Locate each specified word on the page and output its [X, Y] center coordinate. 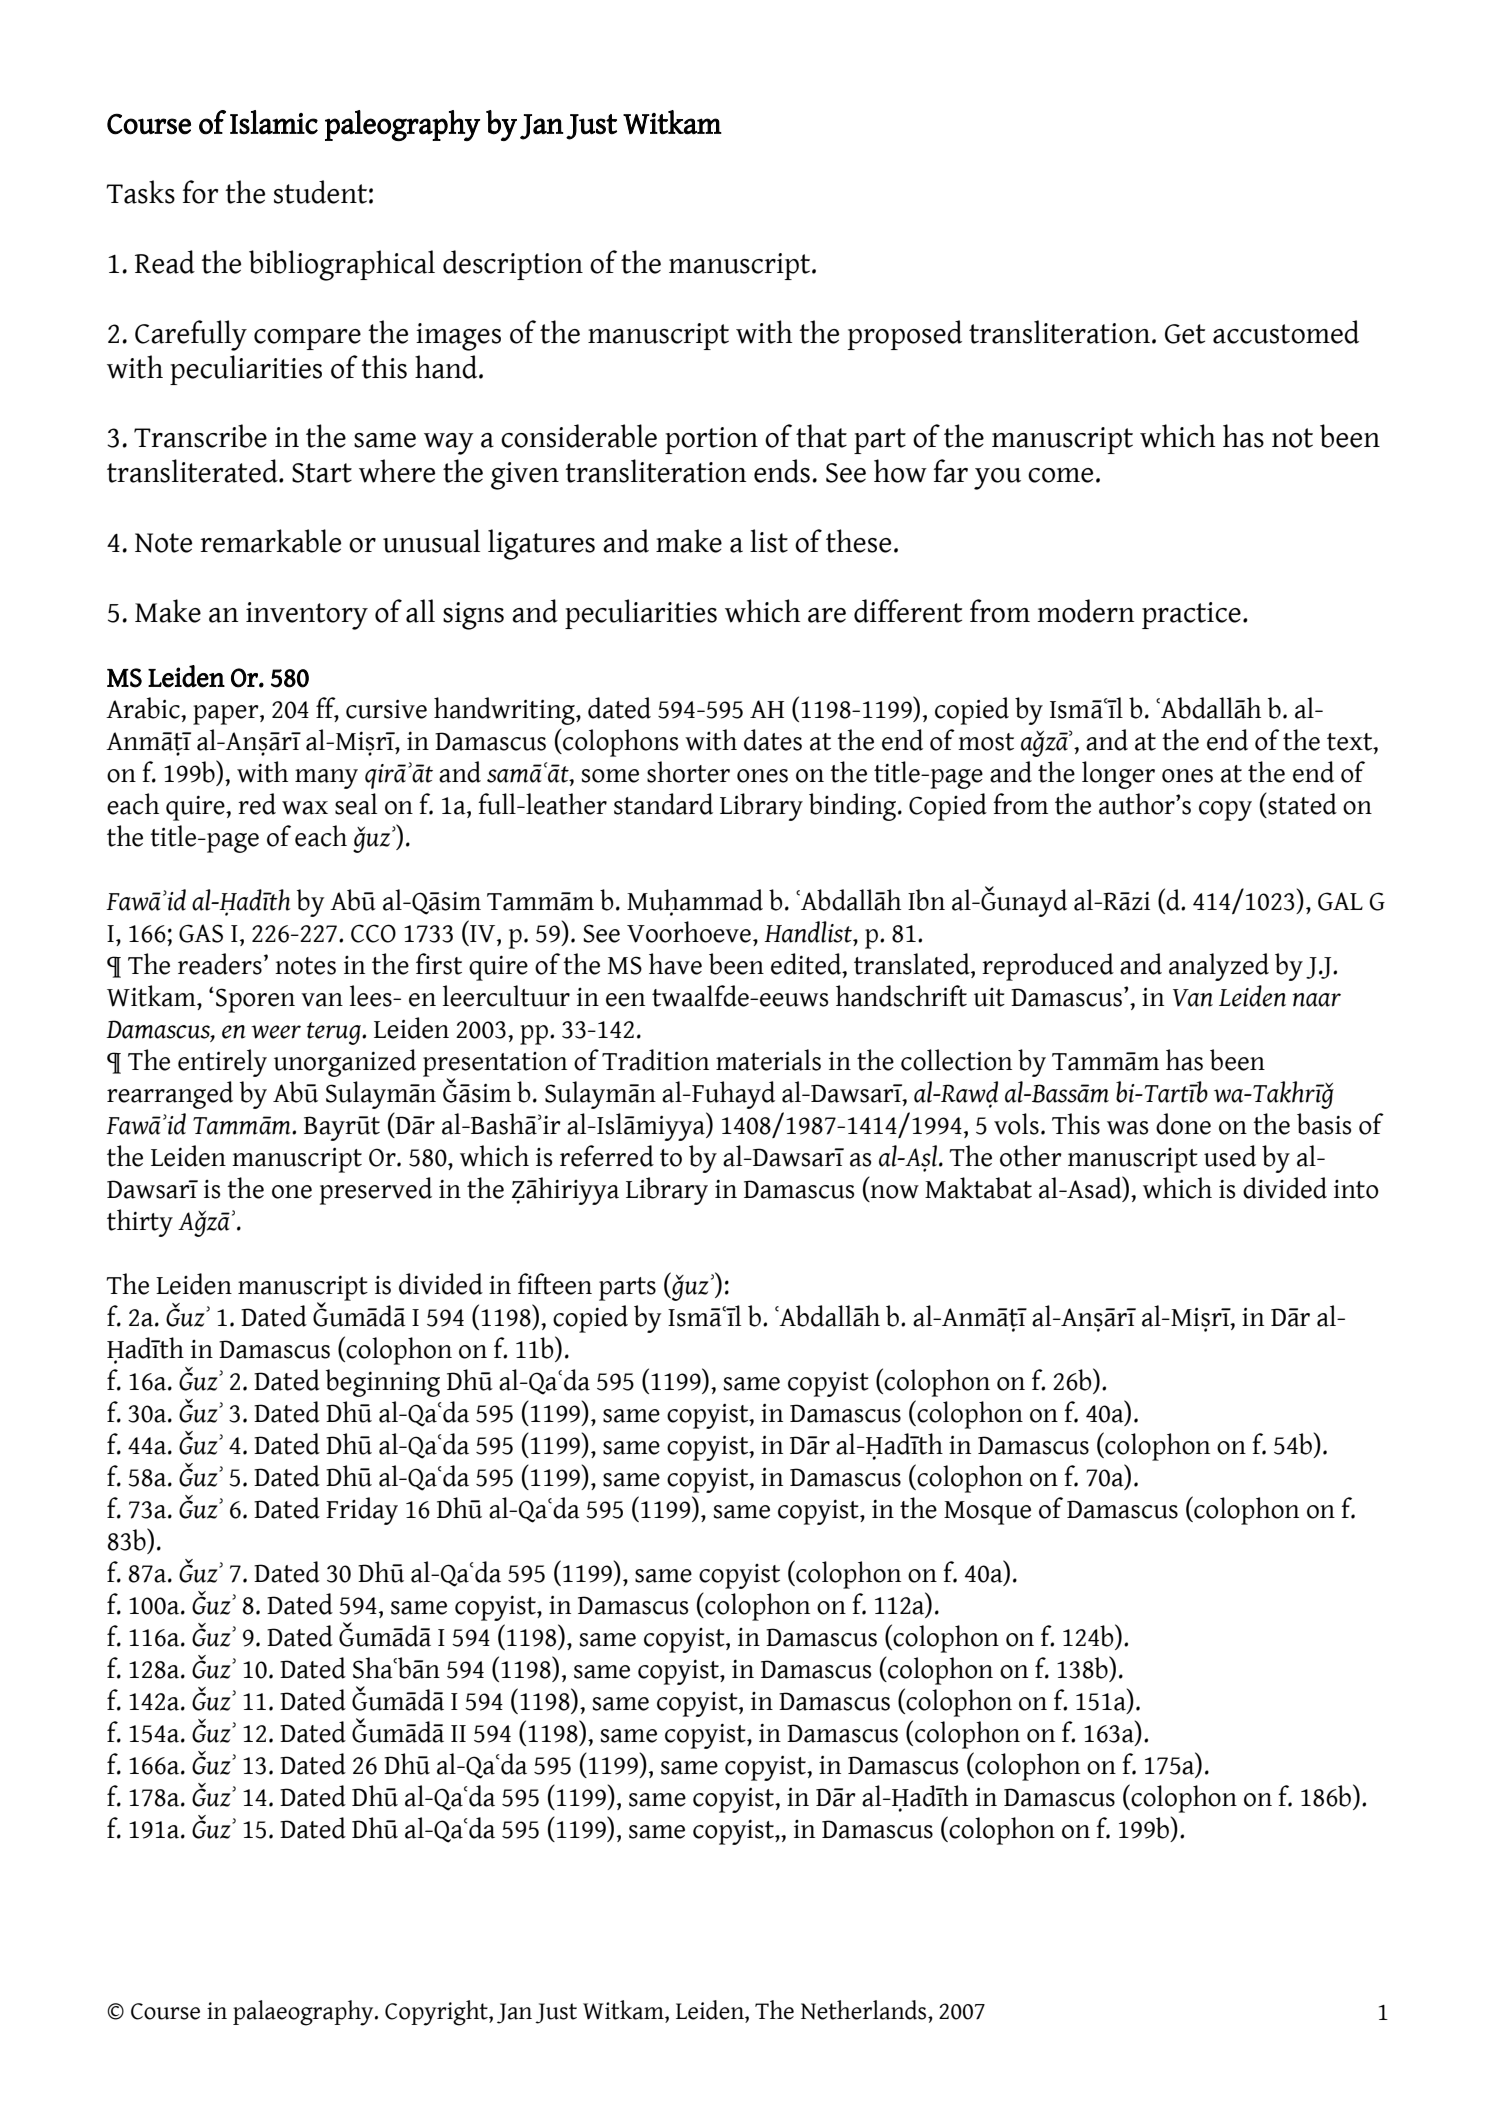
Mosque [987, 1513]
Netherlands [865, 2010]
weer [276, 1032]
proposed [905, 335]
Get [1185, 334]
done [1183, 1124]
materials [768, 1060]
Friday [362, 1511]
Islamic [274, 122]
